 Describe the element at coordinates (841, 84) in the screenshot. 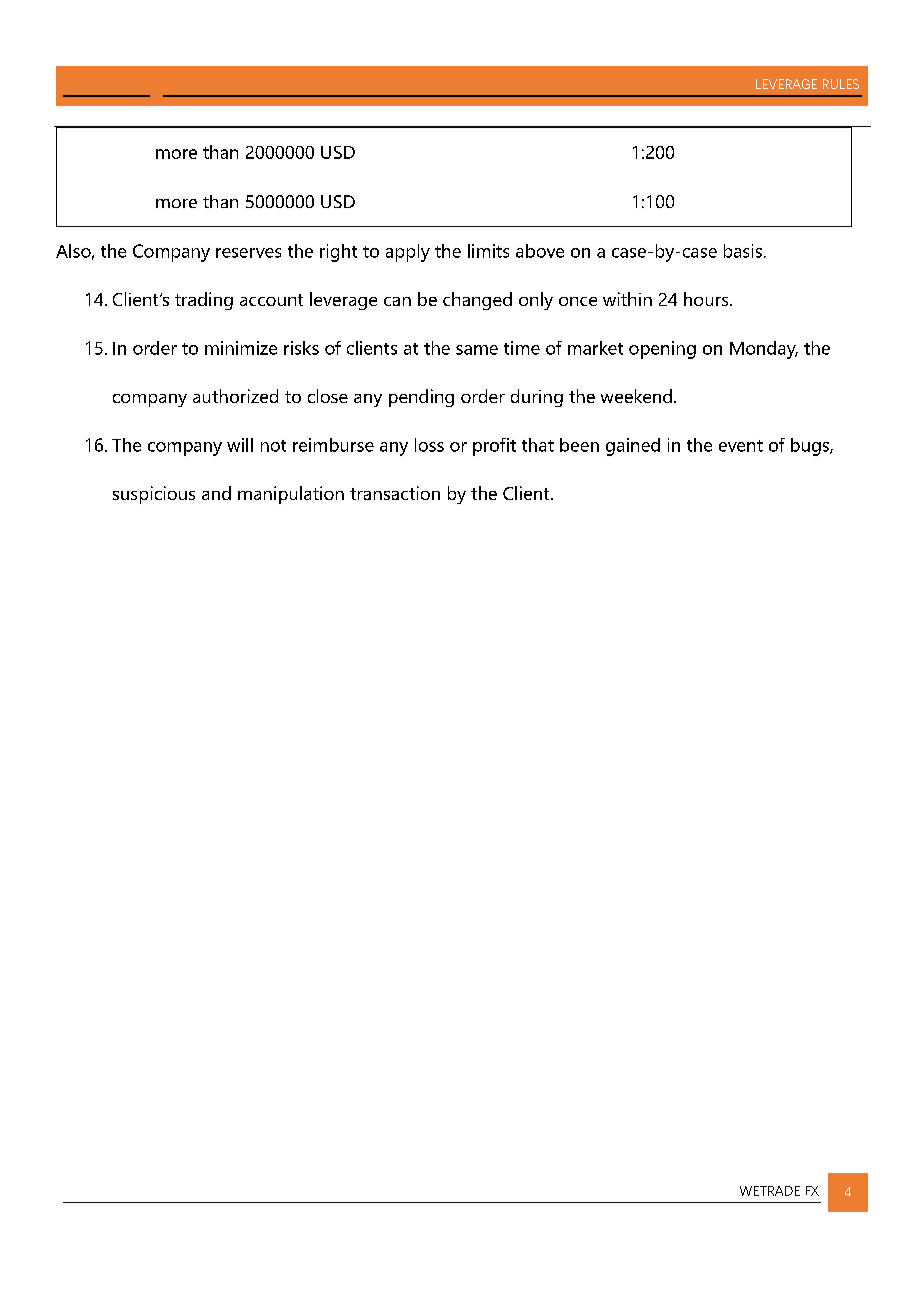

I see `RULES` at that location.
